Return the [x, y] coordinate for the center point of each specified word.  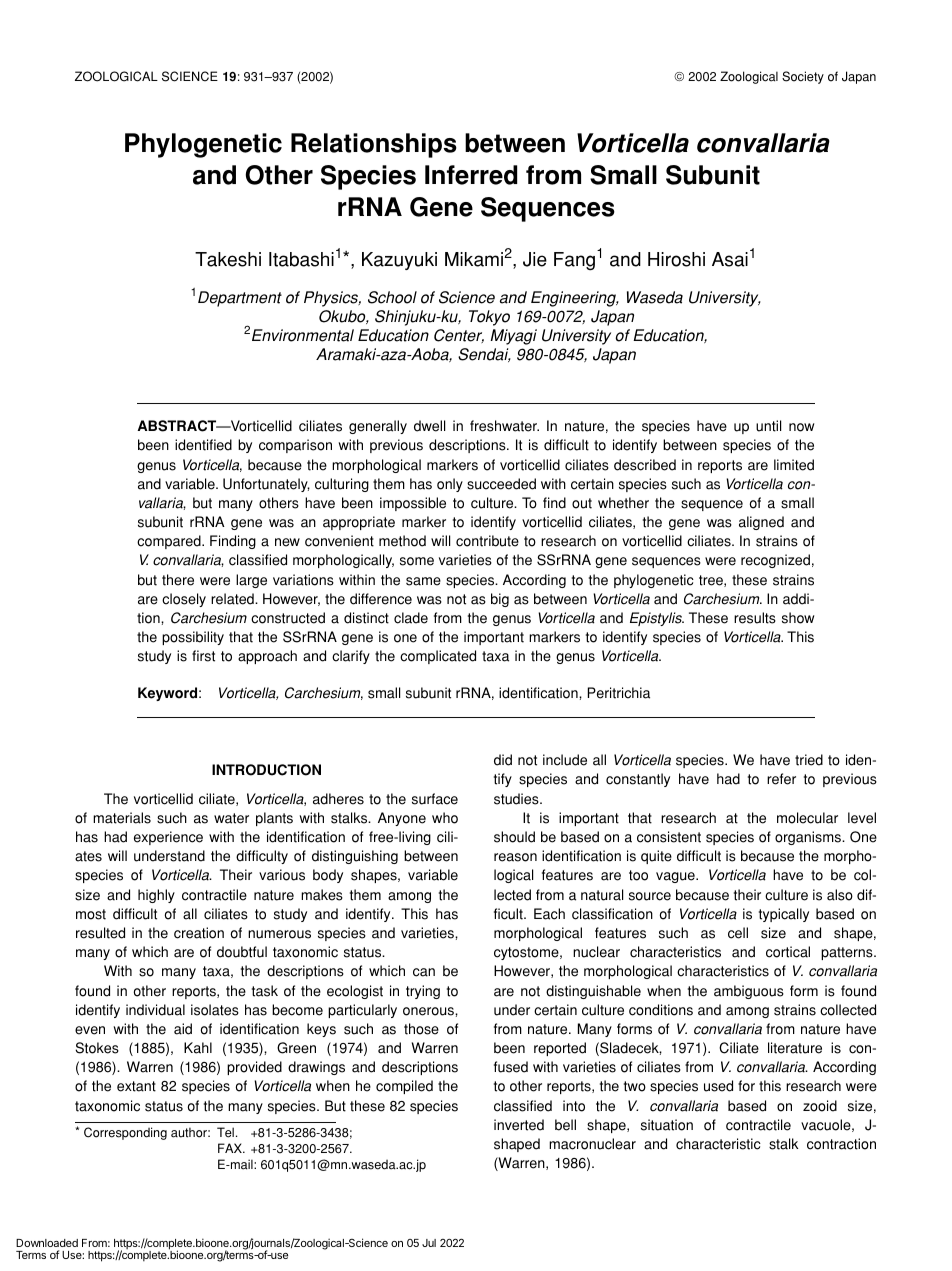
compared [170, 542]
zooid [820, 1106]
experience [168, 838]
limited [794, 465]
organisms [809, 838]
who [445, 818]
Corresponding [125, 1133]
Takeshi [228, 259]
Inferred [471, 175]
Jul [429, 1243]
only [450, 485]
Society [803, 77]
